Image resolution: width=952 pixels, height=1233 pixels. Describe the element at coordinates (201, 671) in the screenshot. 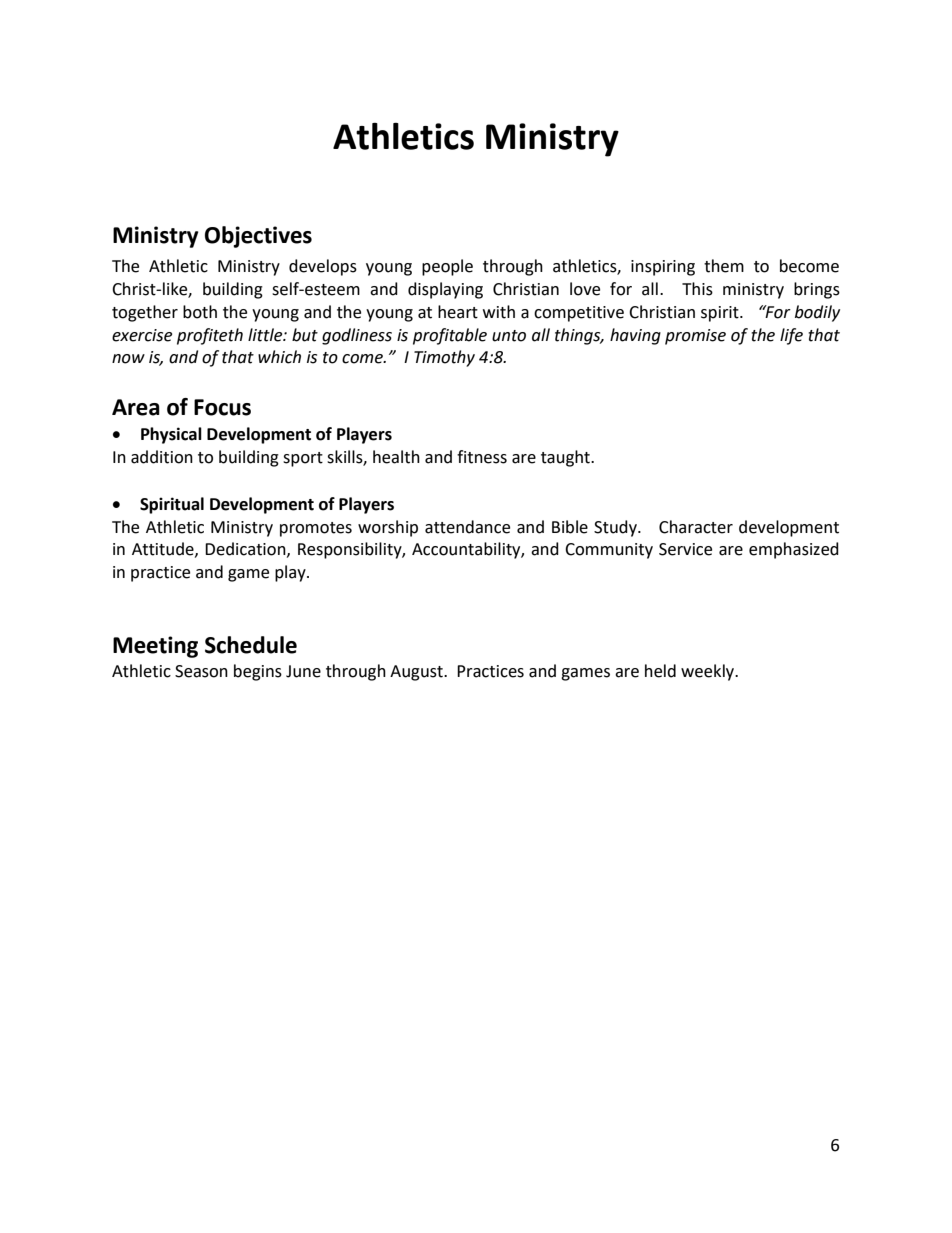

I see `Season` at that location.
